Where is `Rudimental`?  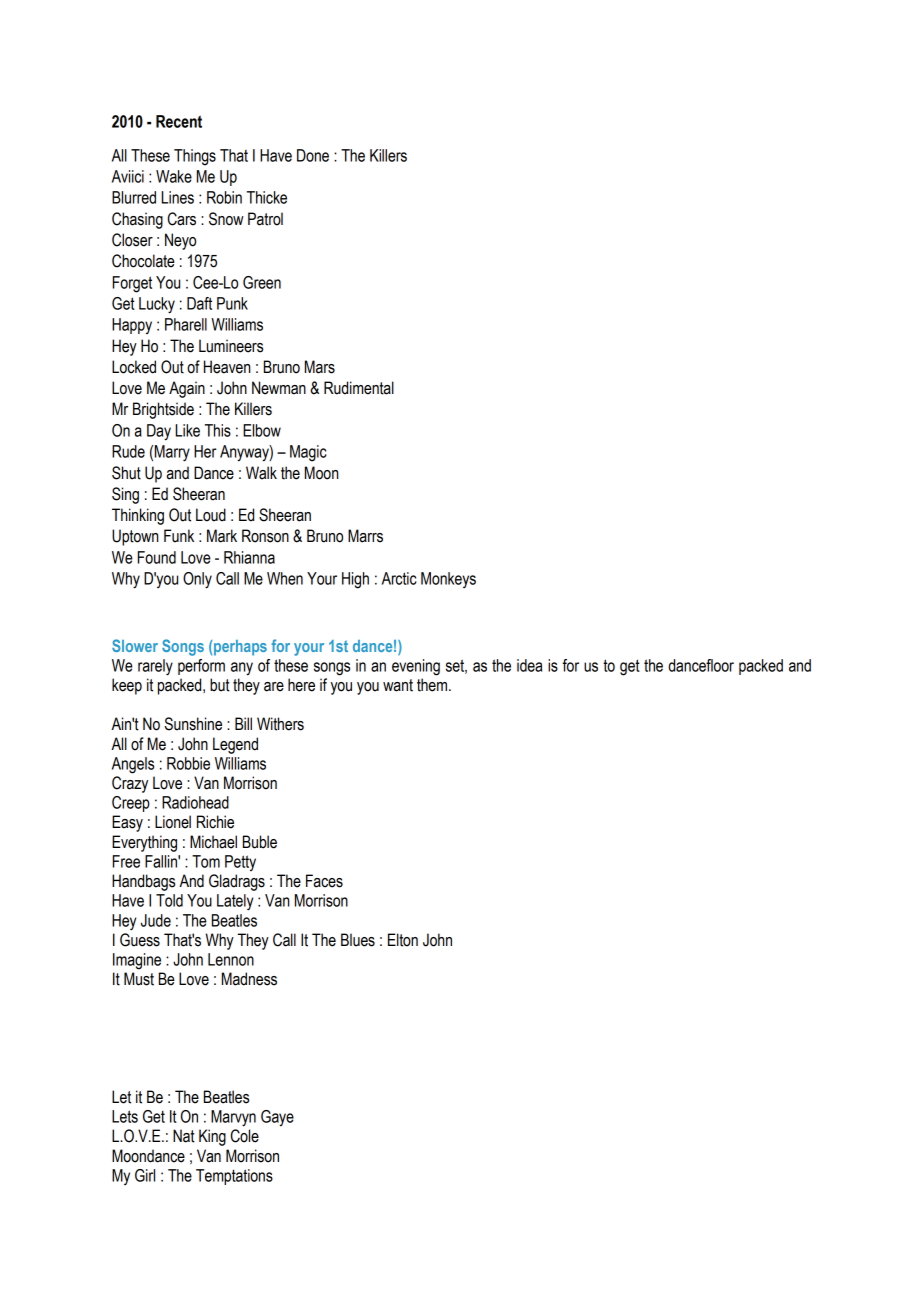 Rudimental is located at coordinates (359, 388).
